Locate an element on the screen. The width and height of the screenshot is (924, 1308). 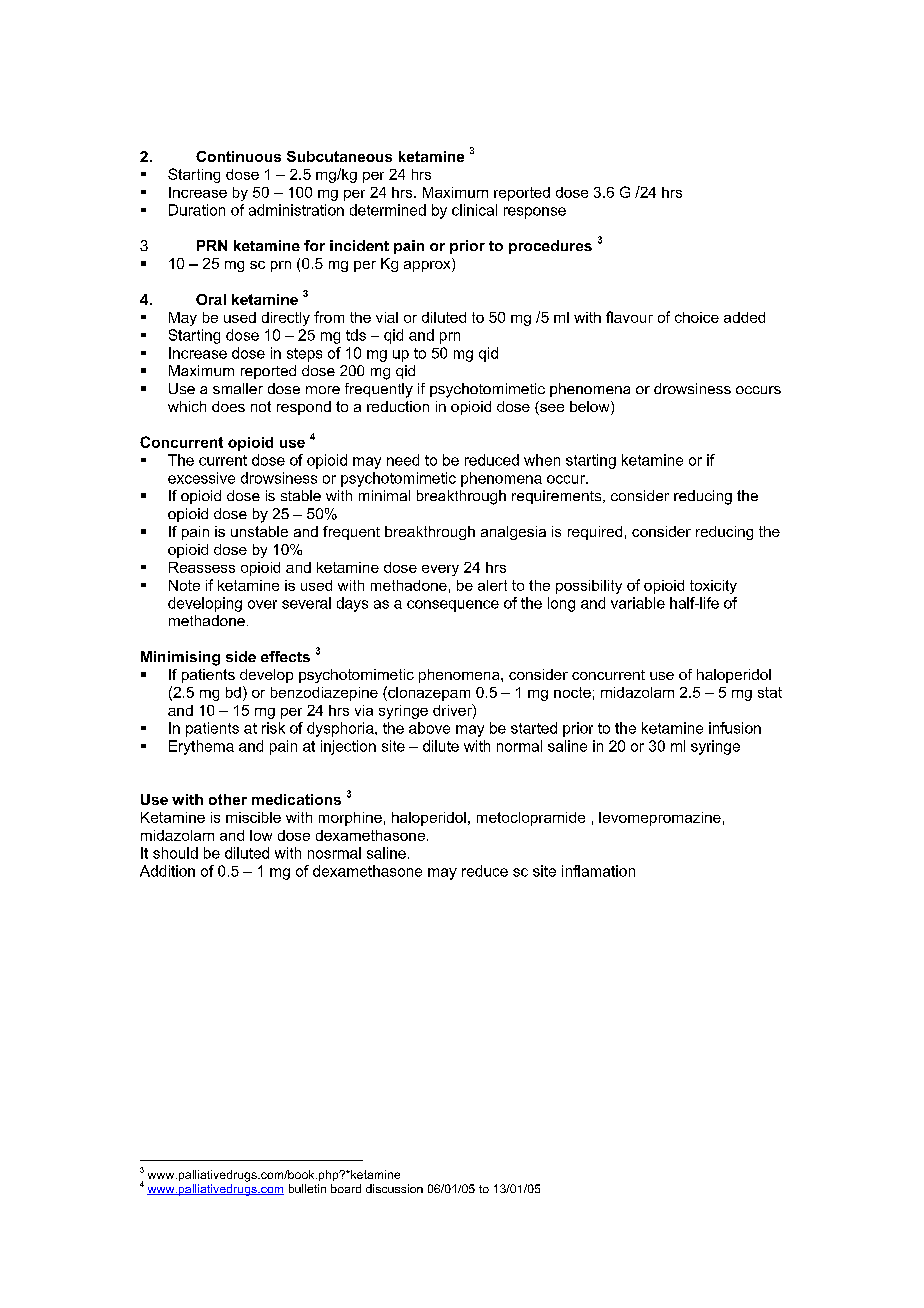
choice is located at coordinates (697, 317).
